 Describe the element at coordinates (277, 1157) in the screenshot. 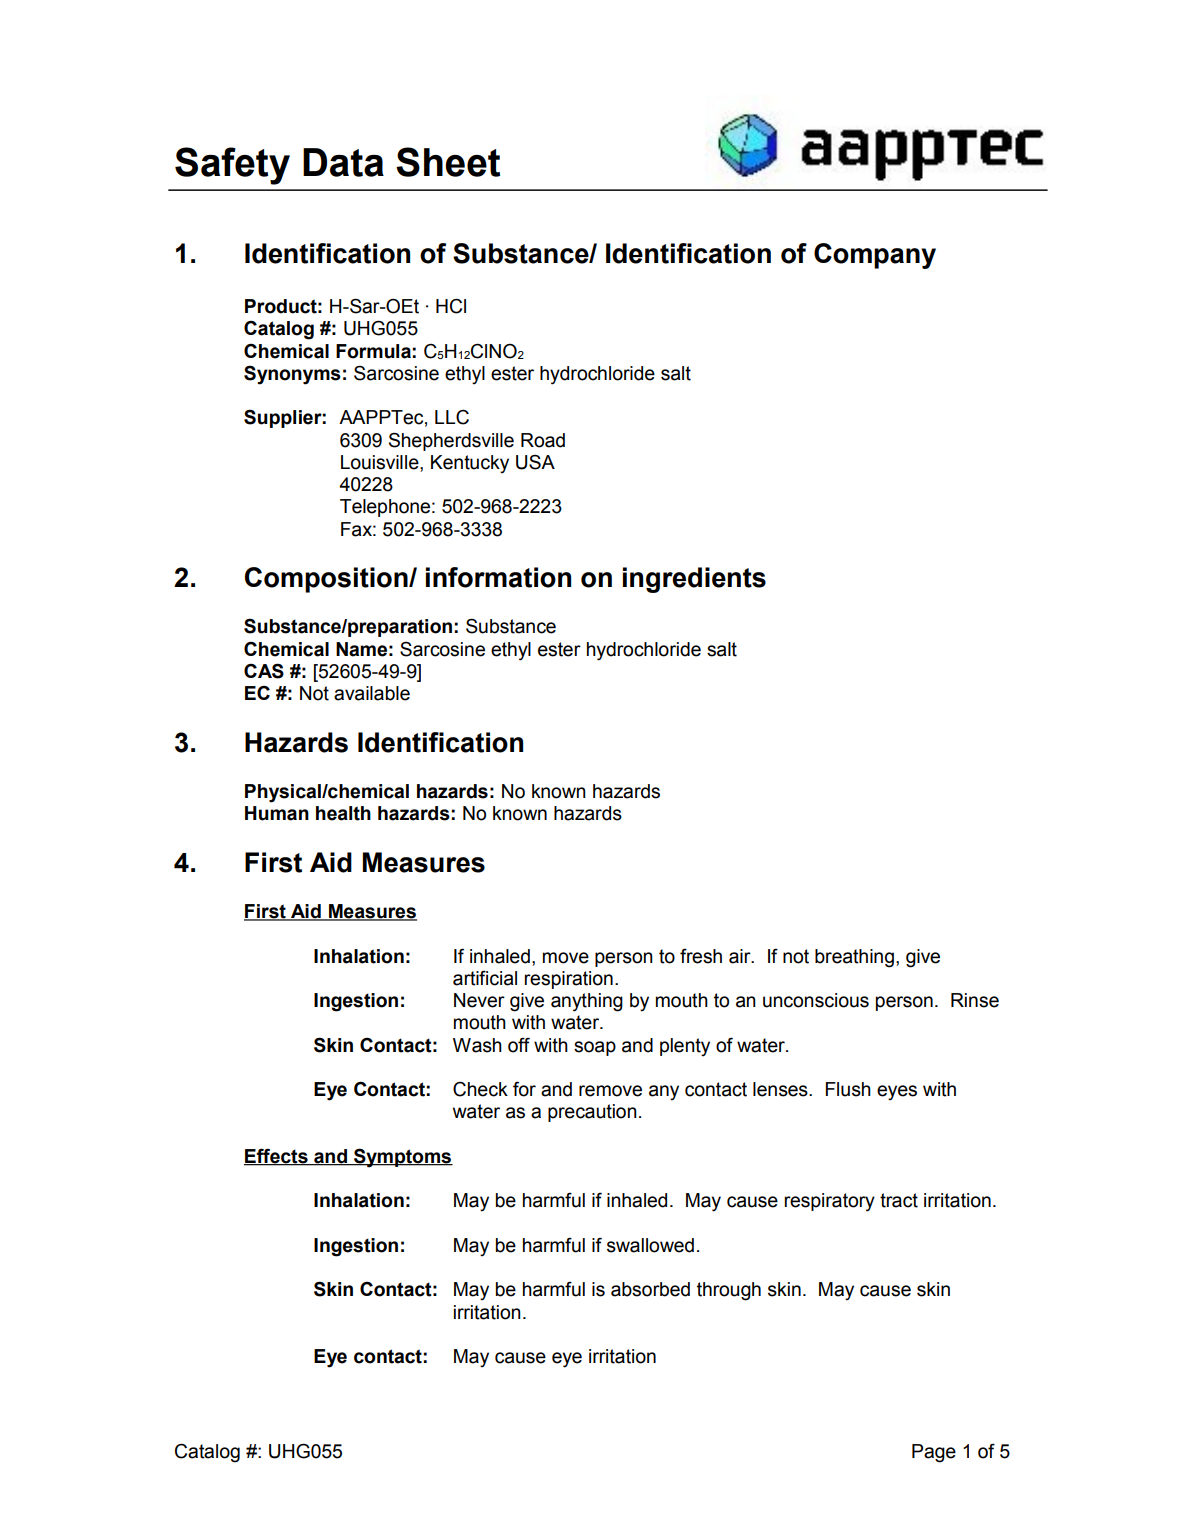

I see `Effects` at that location.
